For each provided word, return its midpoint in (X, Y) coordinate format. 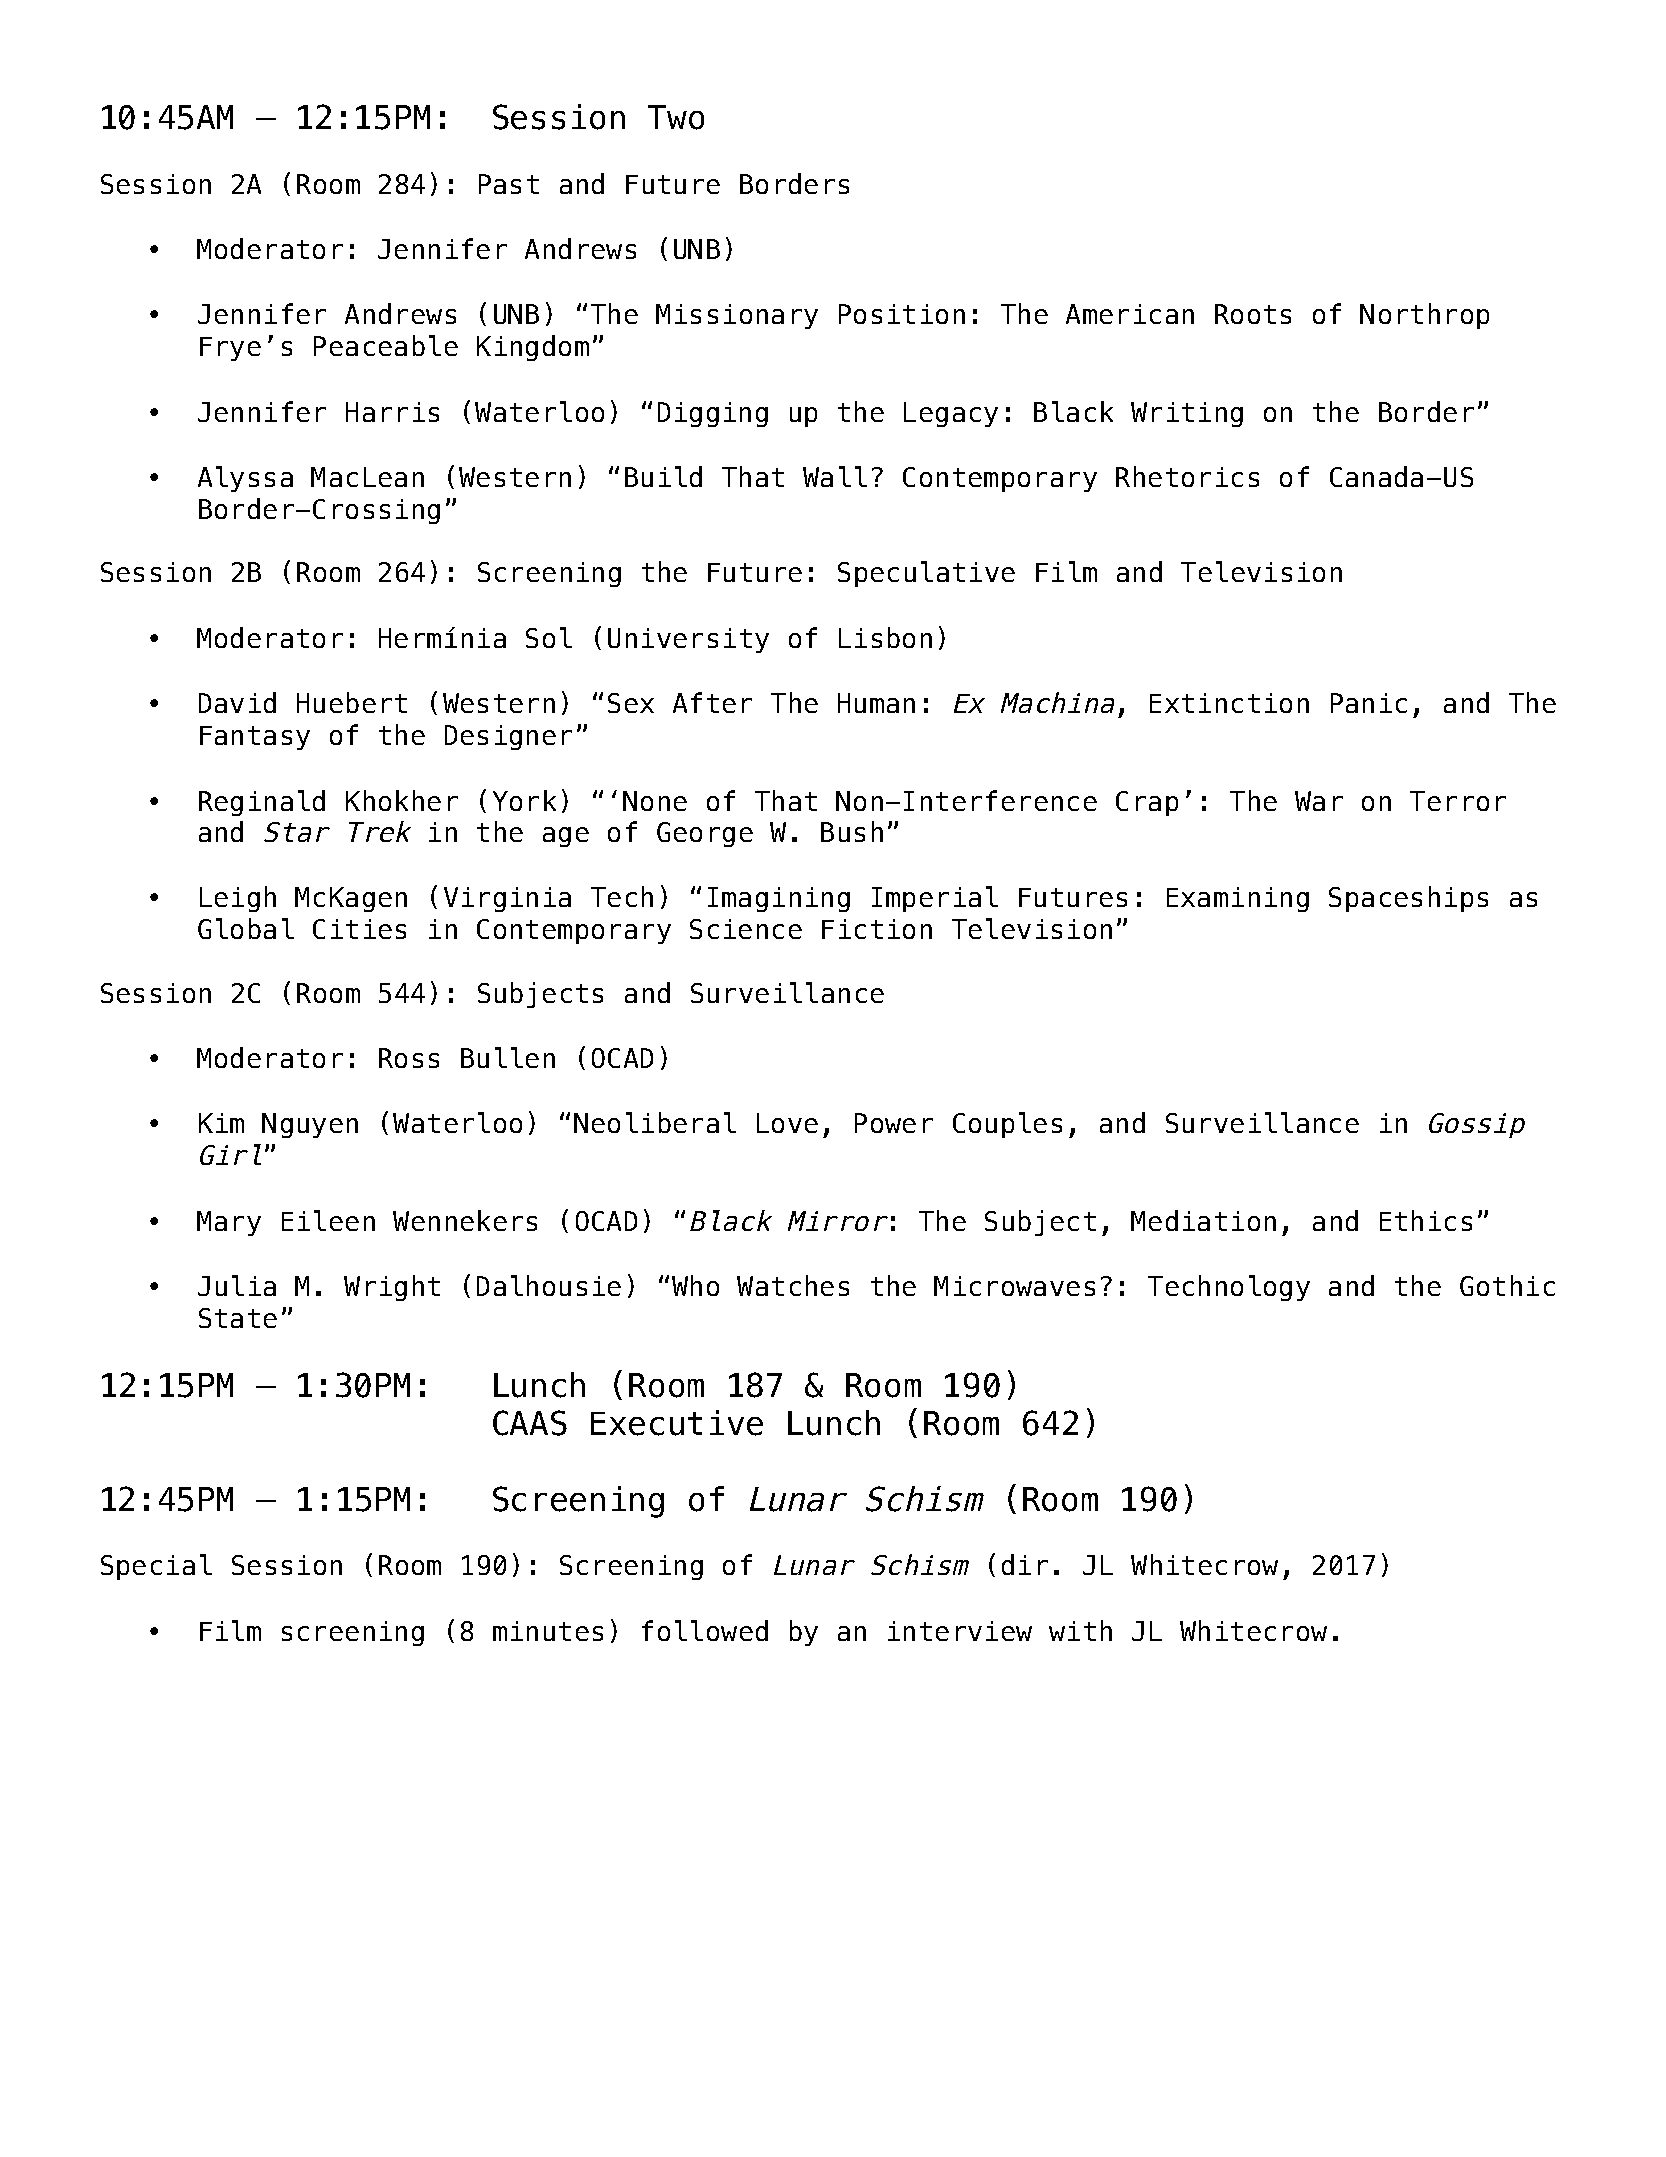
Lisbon (885, 637)
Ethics (1426, 1220)
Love (787, 1123)
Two (676, 117)
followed (705, 1630)
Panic (1369, 703)
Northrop (1424, 316)
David (237, 702)
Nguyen (310, 1125)
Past (509, 184)
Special (156, 1567)
